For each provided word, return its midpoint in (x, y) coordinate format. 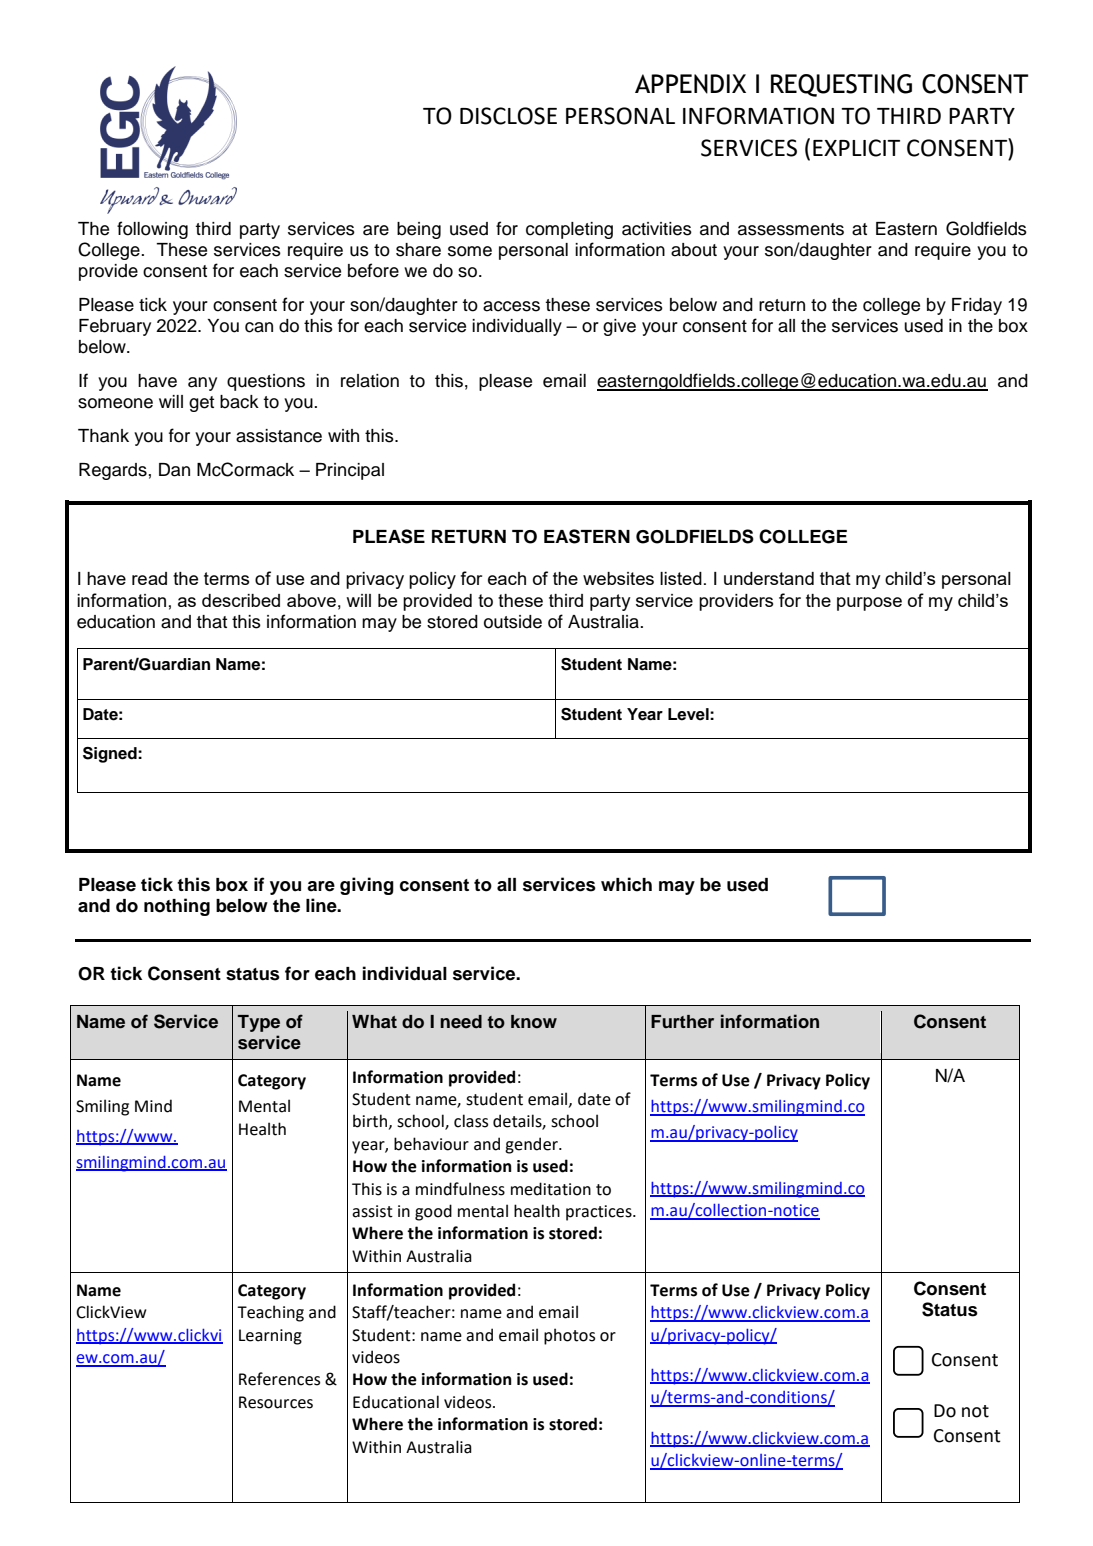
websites (618, 578)
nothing (177, 907)
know (534, 1022)
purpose (869, 604)
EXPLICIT (856, 148)
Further (682, 1022)
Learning (270, 1337)
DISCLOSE (508, 116)
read (149, 578)
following (152, 230)
